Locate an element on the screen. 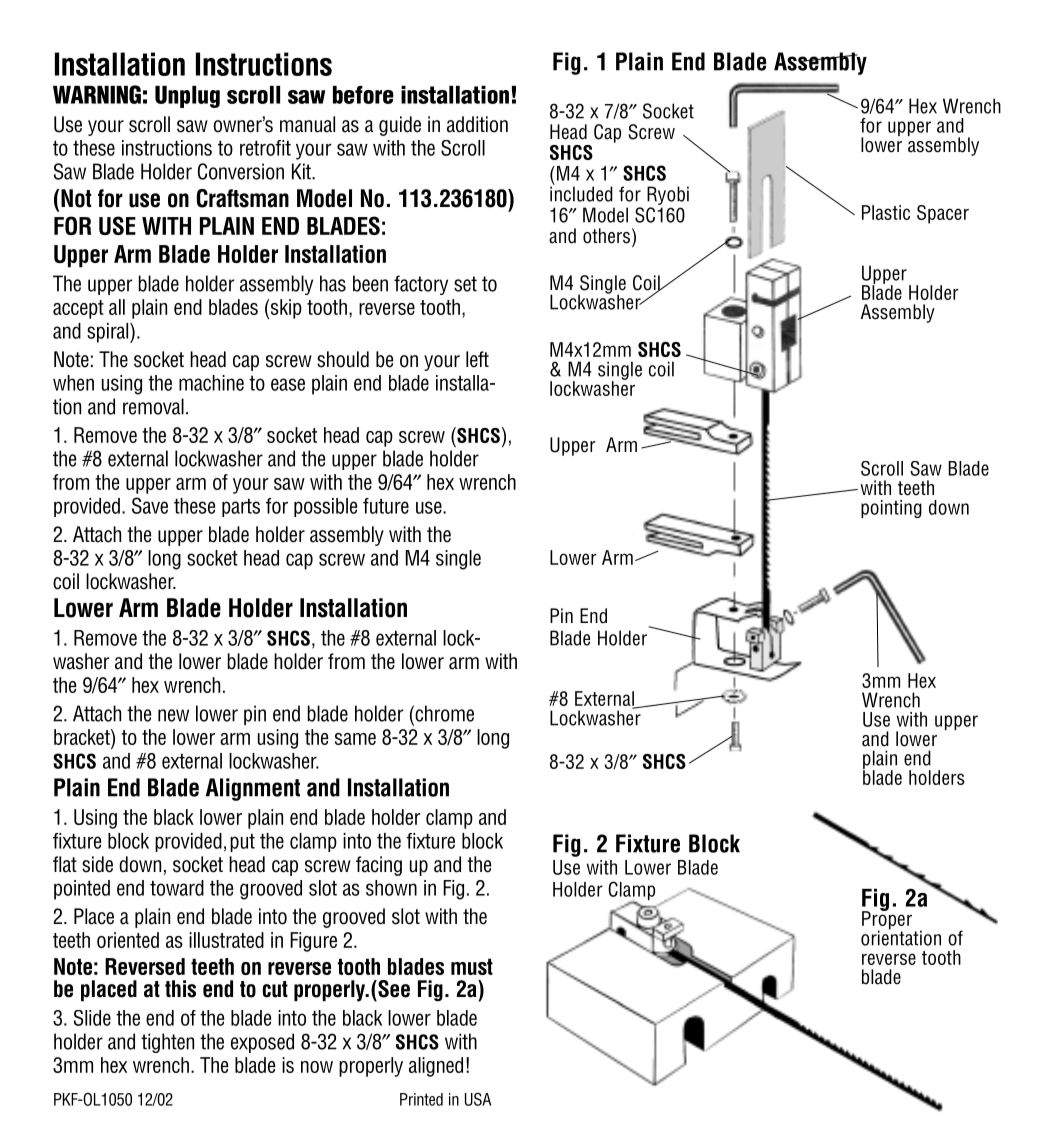  side is located at coordinates (97, 864).
